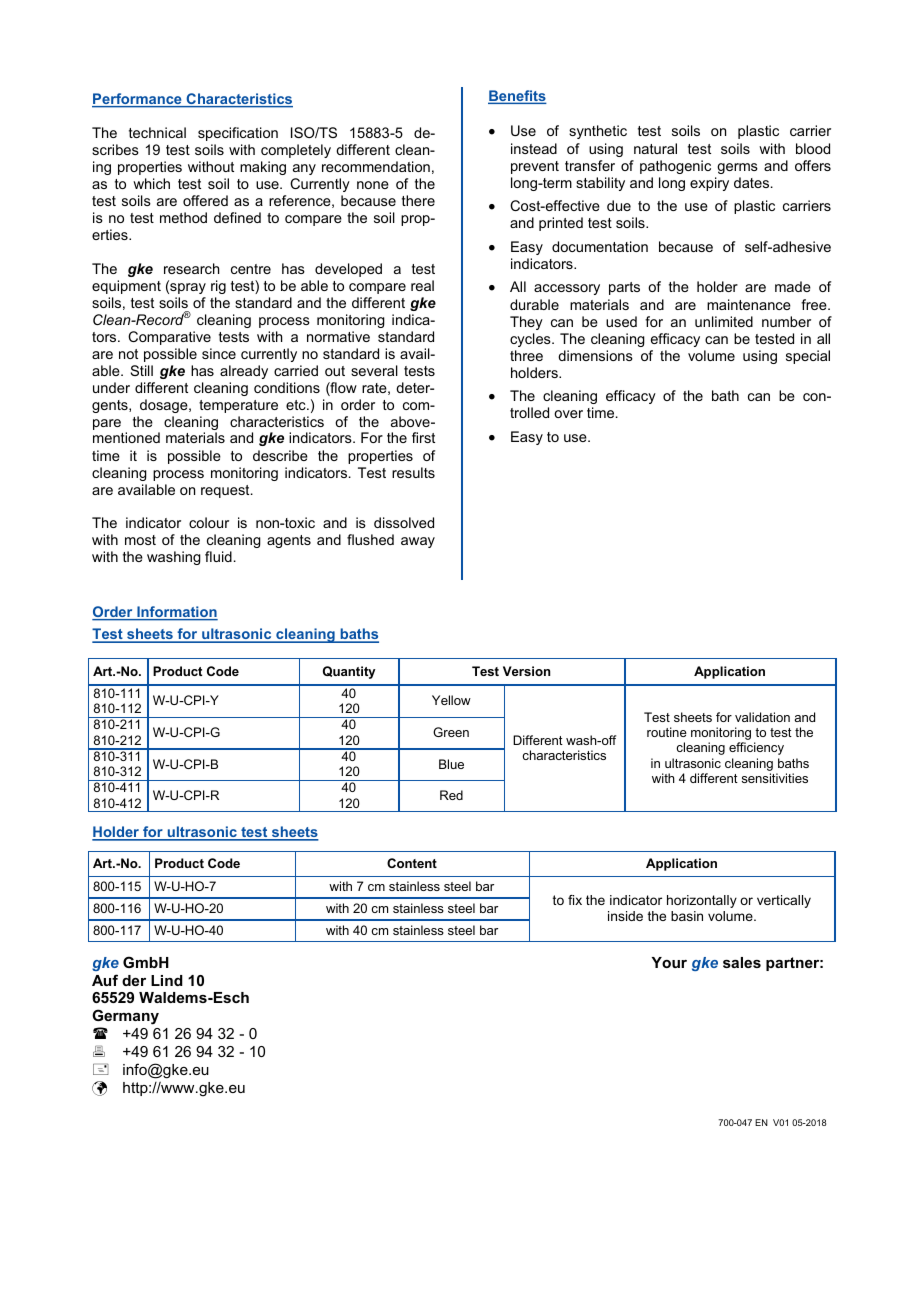 The width and height of the screenshot is (924, 1308). Describe the element at coordinates (167, 980) in the screenshot. I see `Lind` at that location.
